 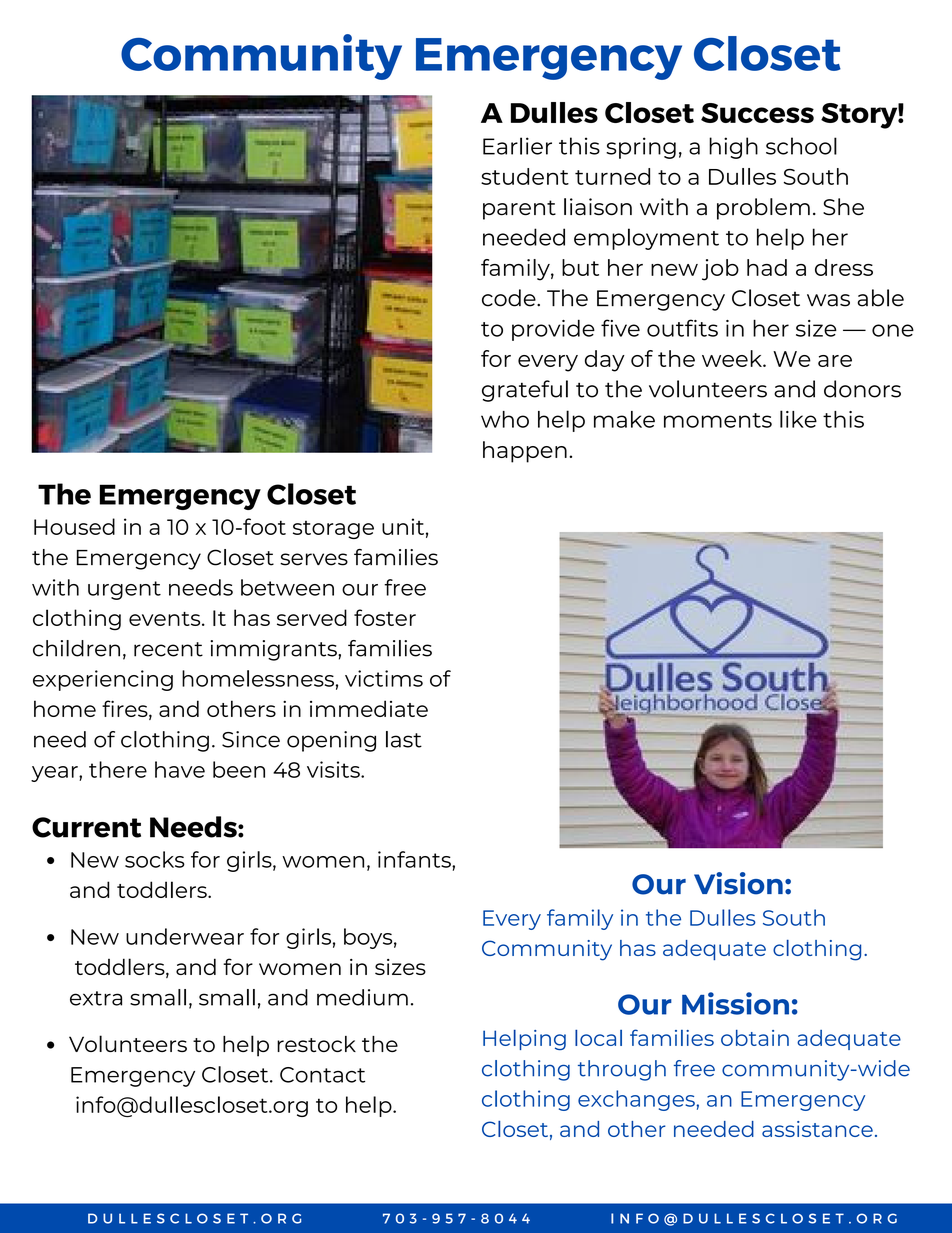 I want to click on Housed, so click(x=74, y=526).
